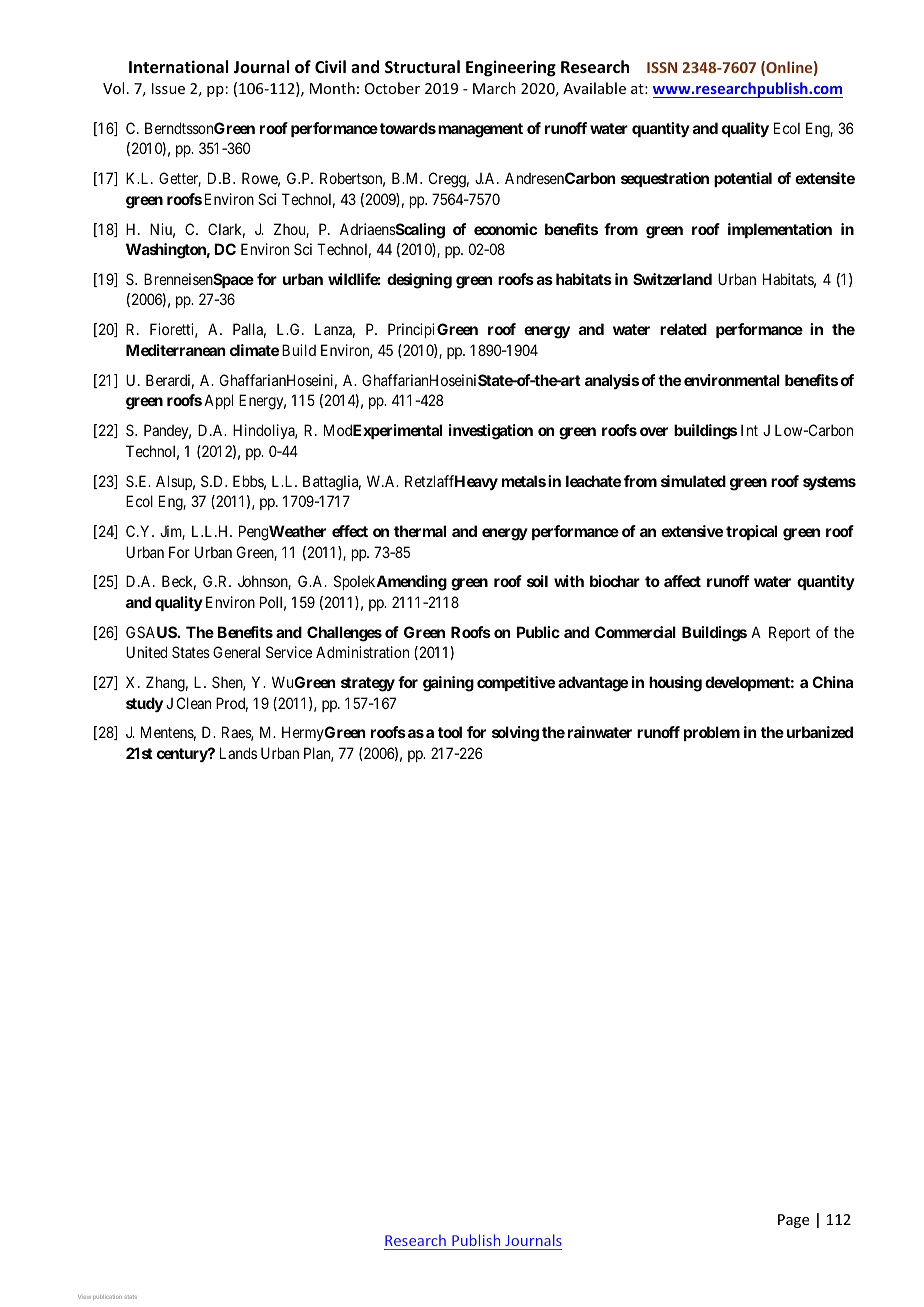 Image resolution: width=924 pixels, height=1307 pixels. What do you see at coordinates (480, 130) in the screenshot?
I see `management` at bounding box center [480, 130].
